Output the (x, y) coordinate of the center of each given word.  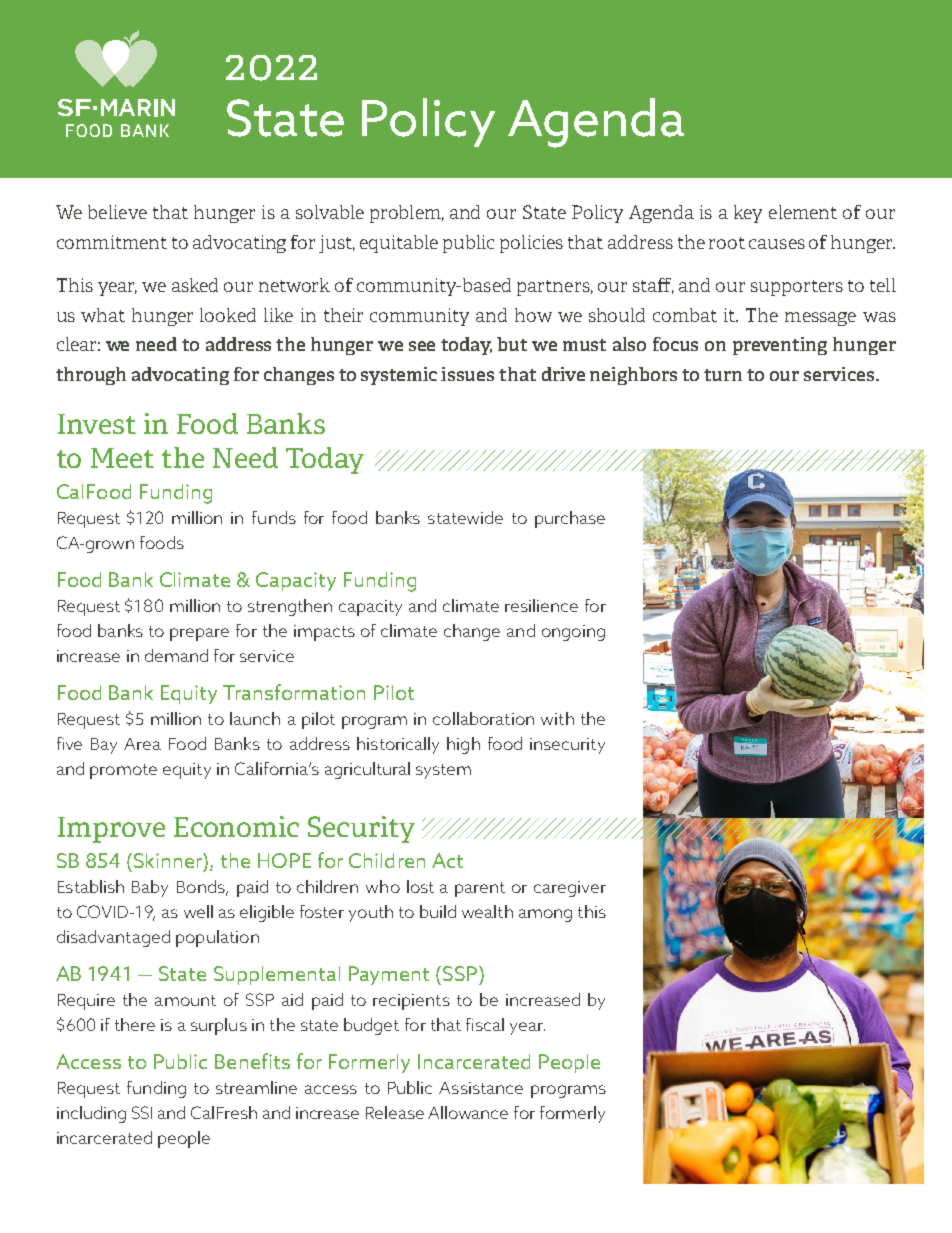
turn (723, 375)
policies (531, 244)
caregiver (570, 889)
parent (480, 889)
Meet (122, 458)
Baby (150, 888)
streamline (256, 1087)
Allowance (468, 1112)
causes (777, 244)
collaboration (483, 718)
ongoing (573, 633)
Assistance (481, 1088)
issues (467, 374)
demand (176, 655)
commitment (112, 242)
